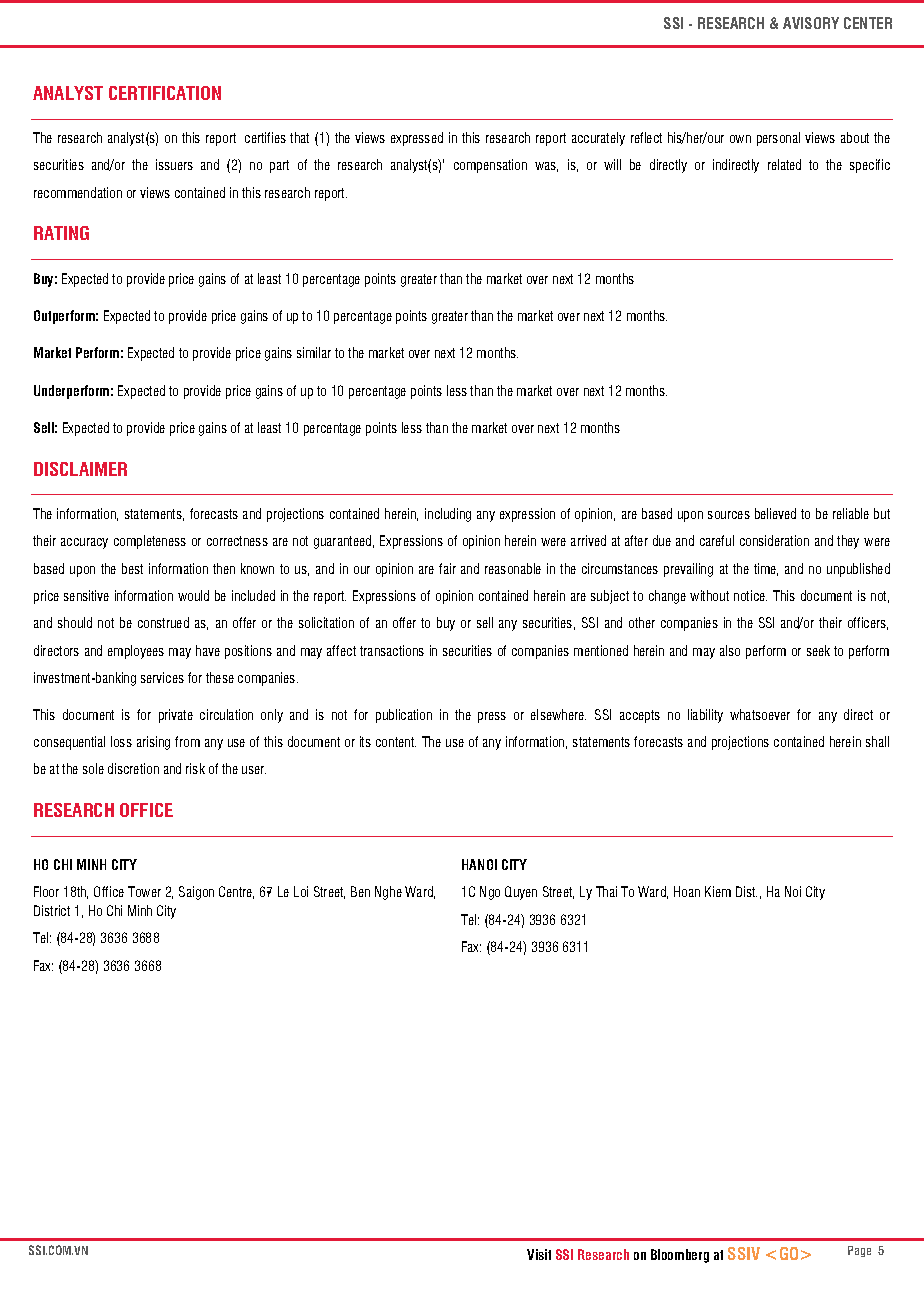 The width and height of the screenshot is (924, 1308). What do you see at coordinates (165, 93) in the screenshot?
I see `CERTIFICATION` at bounding box center [165, 93].
